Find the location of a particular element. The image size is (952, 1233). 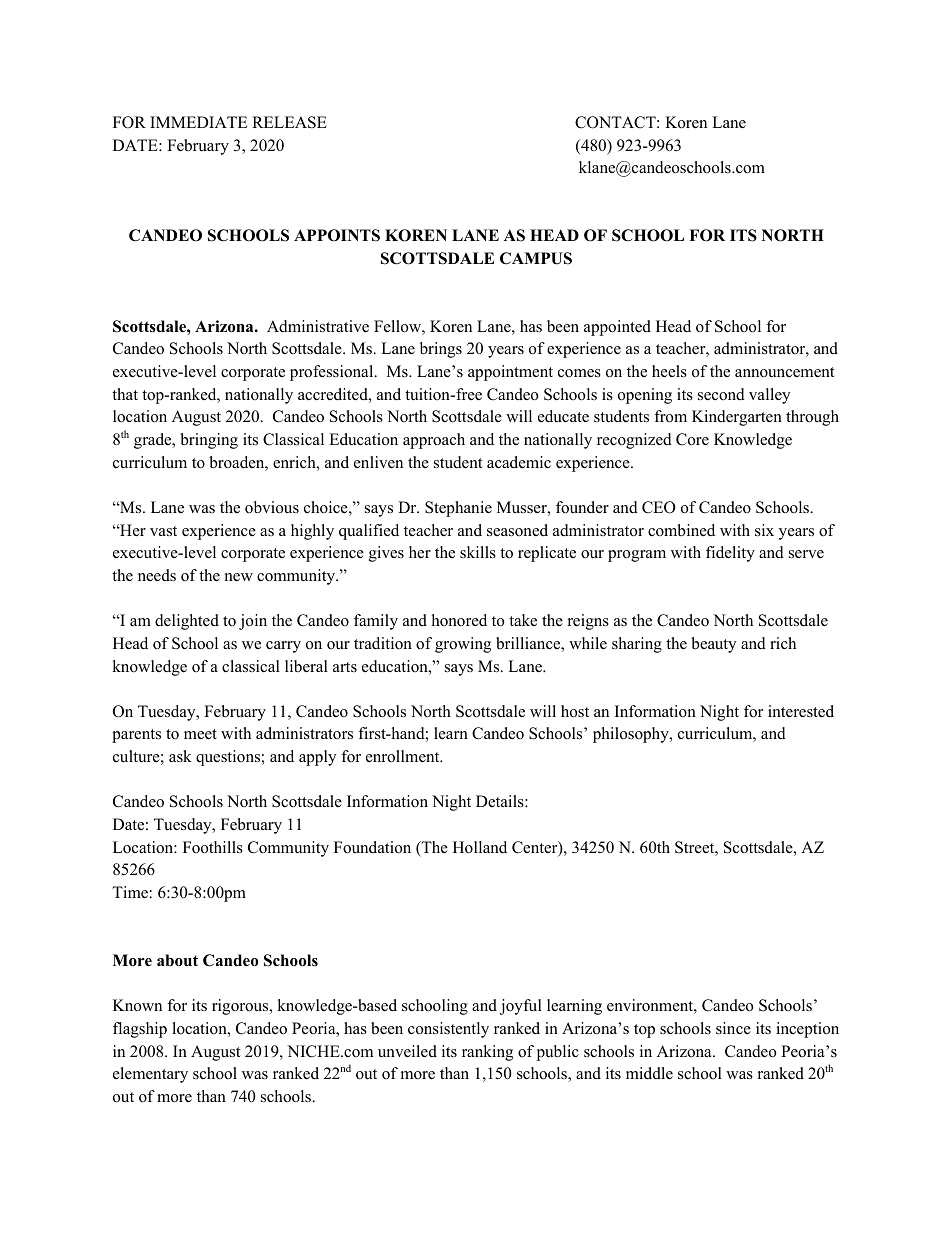

appointed is located at coordinates (617, 328).
